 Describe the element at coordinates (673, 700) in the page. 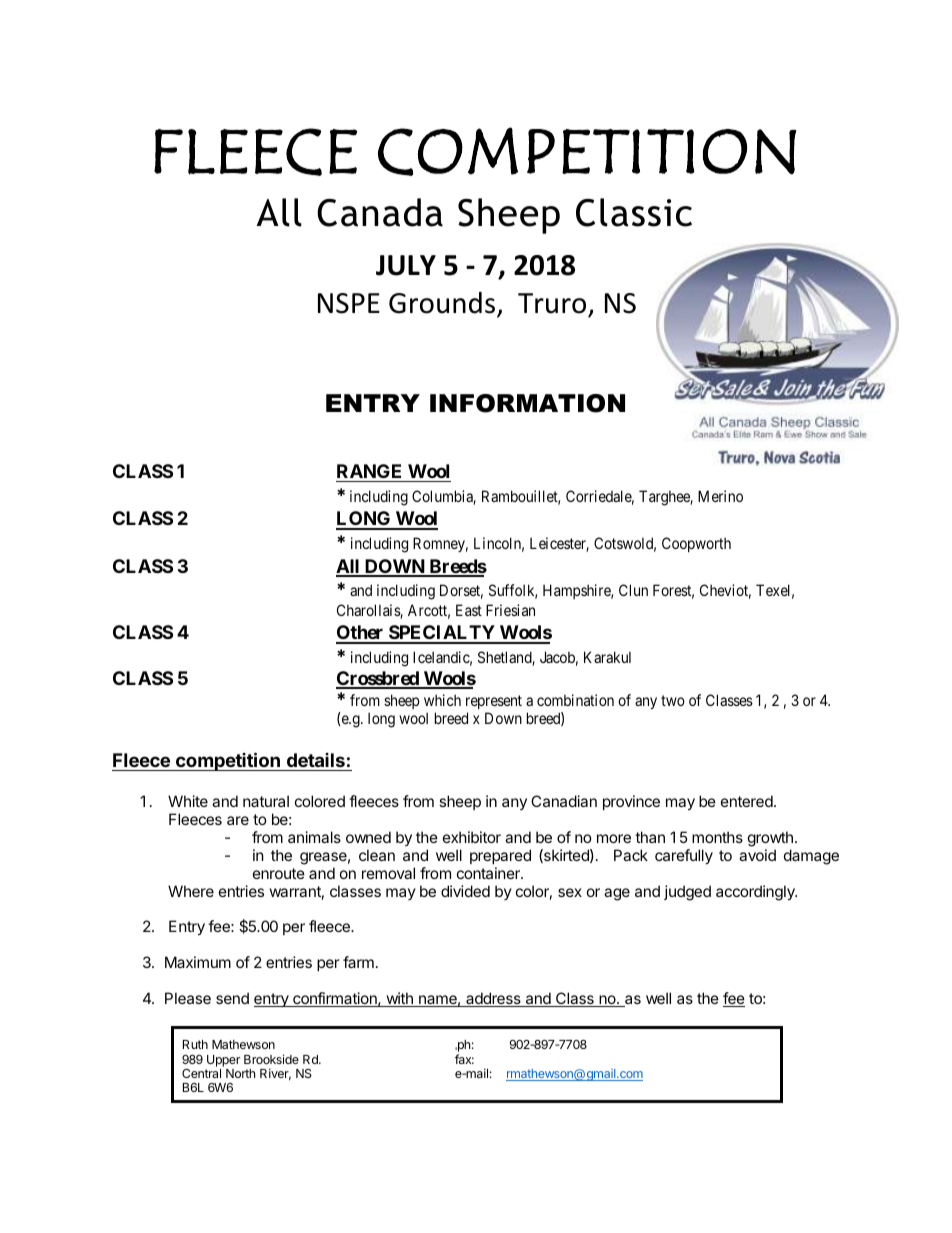

I see `two` at that location.
